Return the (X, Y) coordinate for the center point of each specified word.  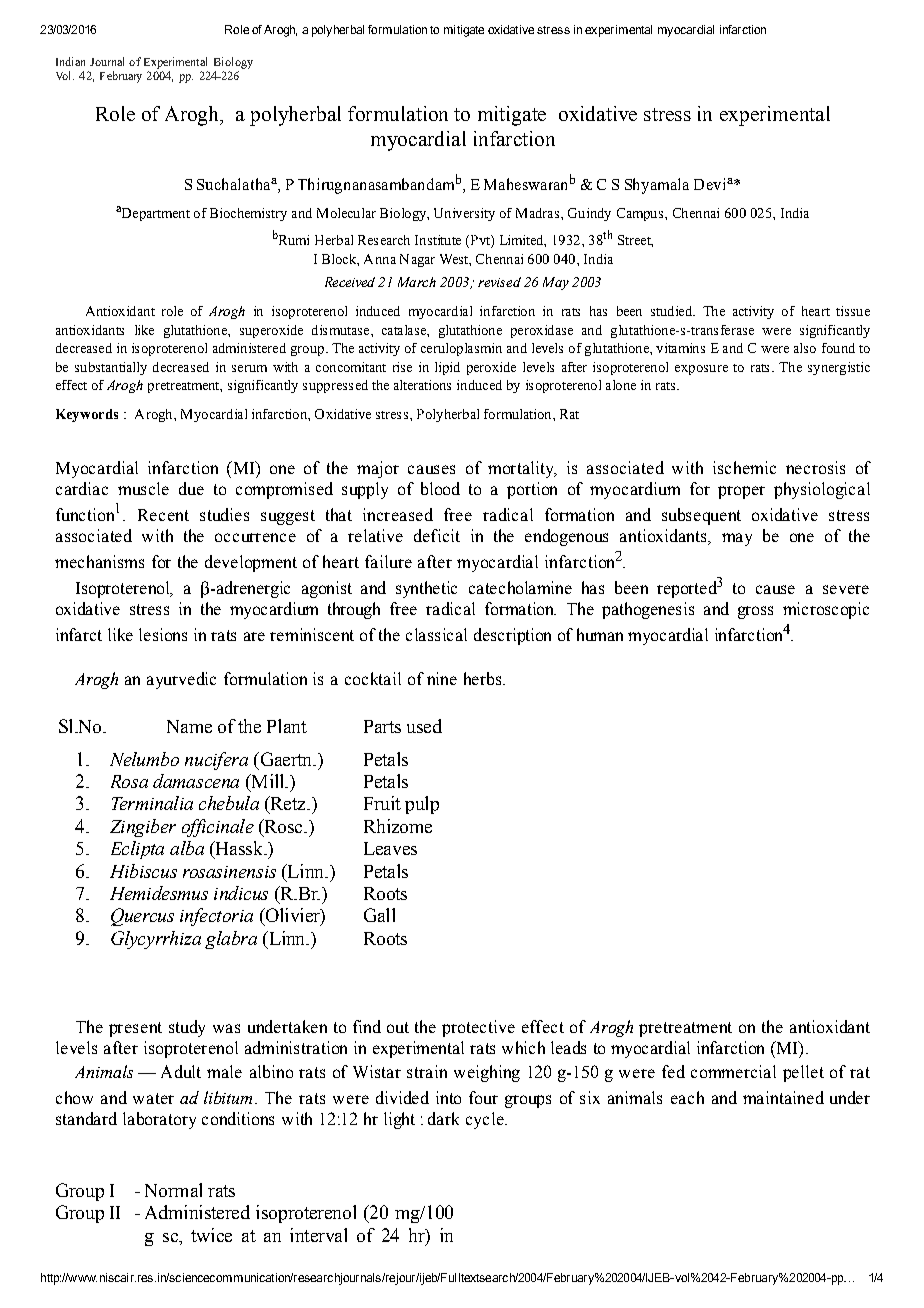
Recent (163, 515)
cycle (486, 1120)
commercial (733, 1071)
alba (187, 848)
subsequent (701, 516)
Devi (711, 184)
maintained (783, 1097)
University (464, 214)
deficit (437, 535)
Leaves (390, 848)
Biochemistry (248, 214)
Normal (173, 1190)
